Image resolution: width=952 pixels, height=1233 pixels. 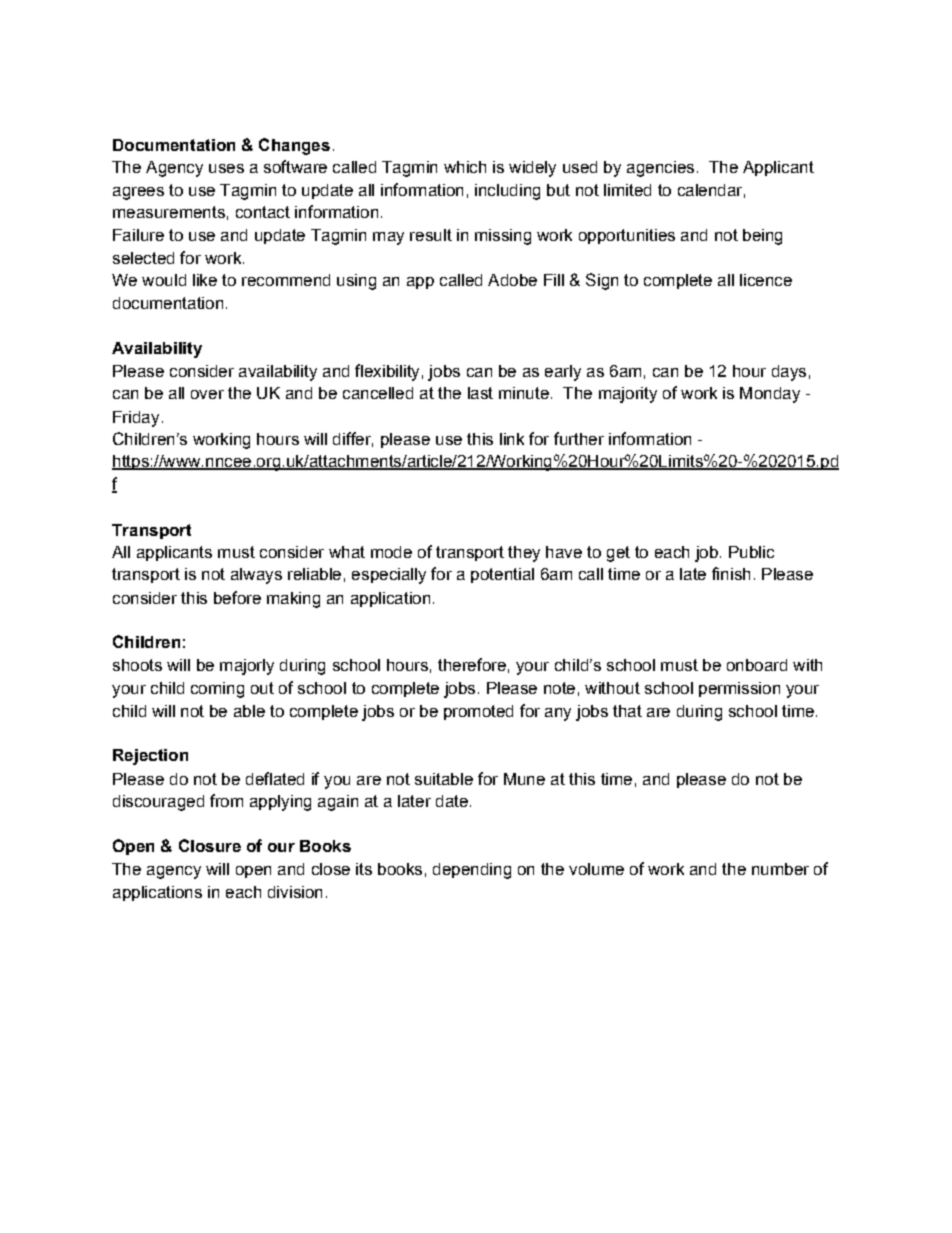 What do you see at coordinates (472, 871) in the page?
I see `depending` at bounding box center [472, 871].
